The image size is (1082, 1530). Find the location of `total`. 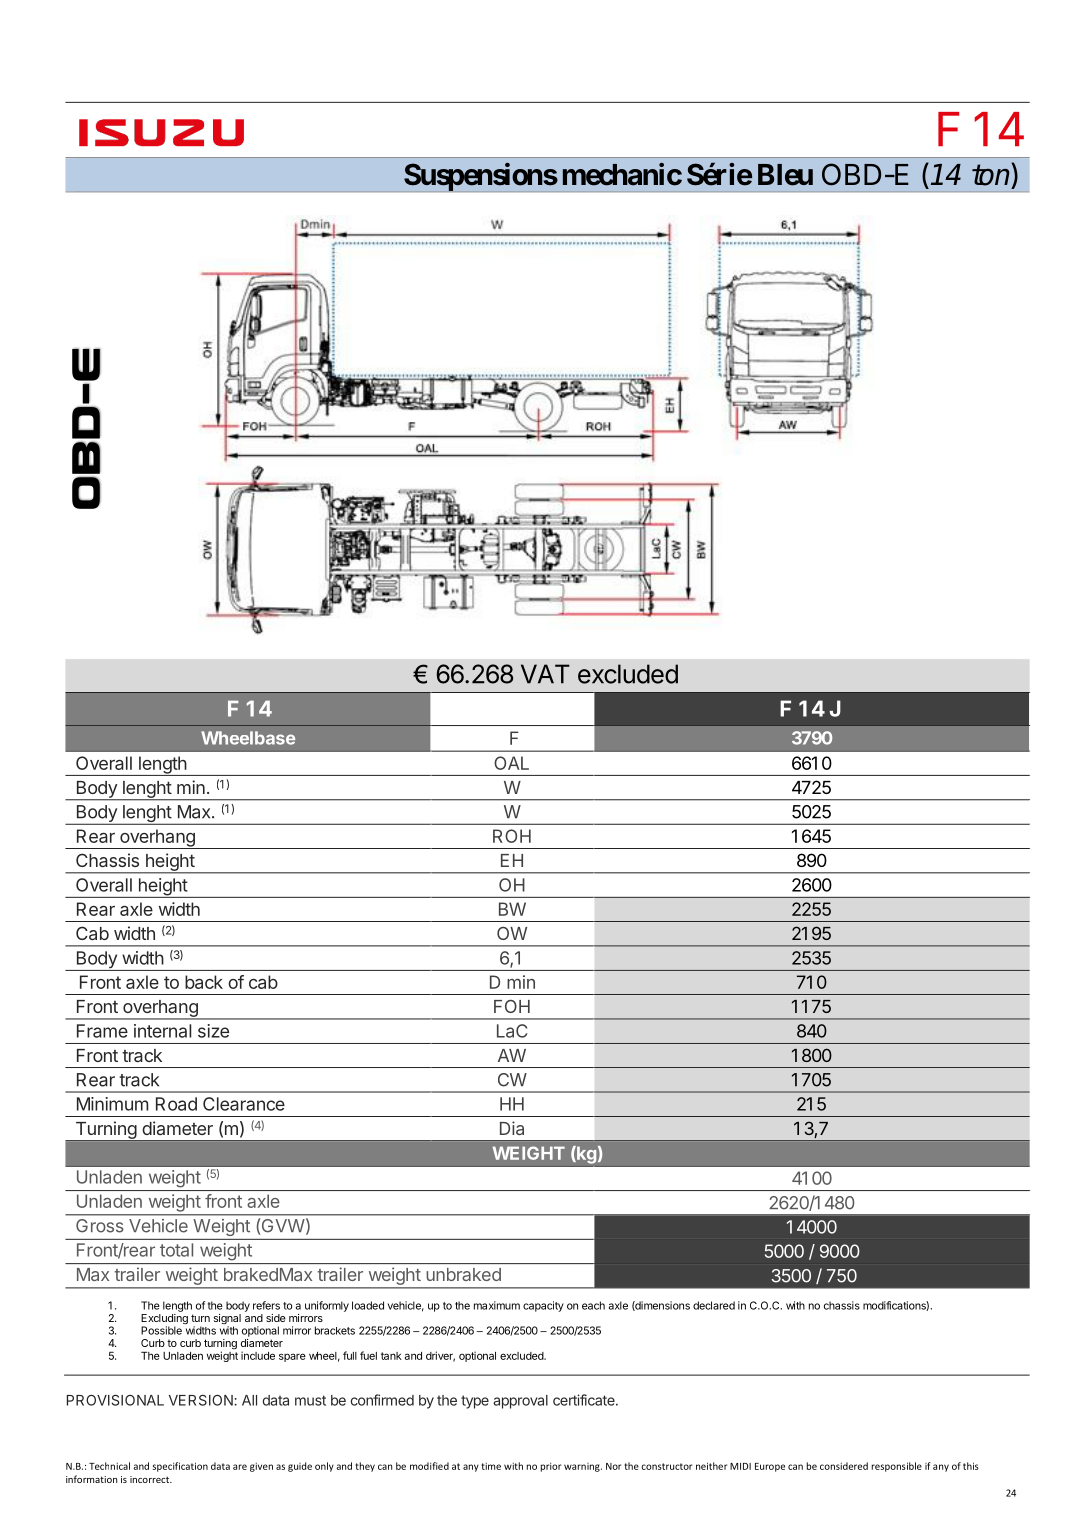

total is located at coordinates (176, 1250).
